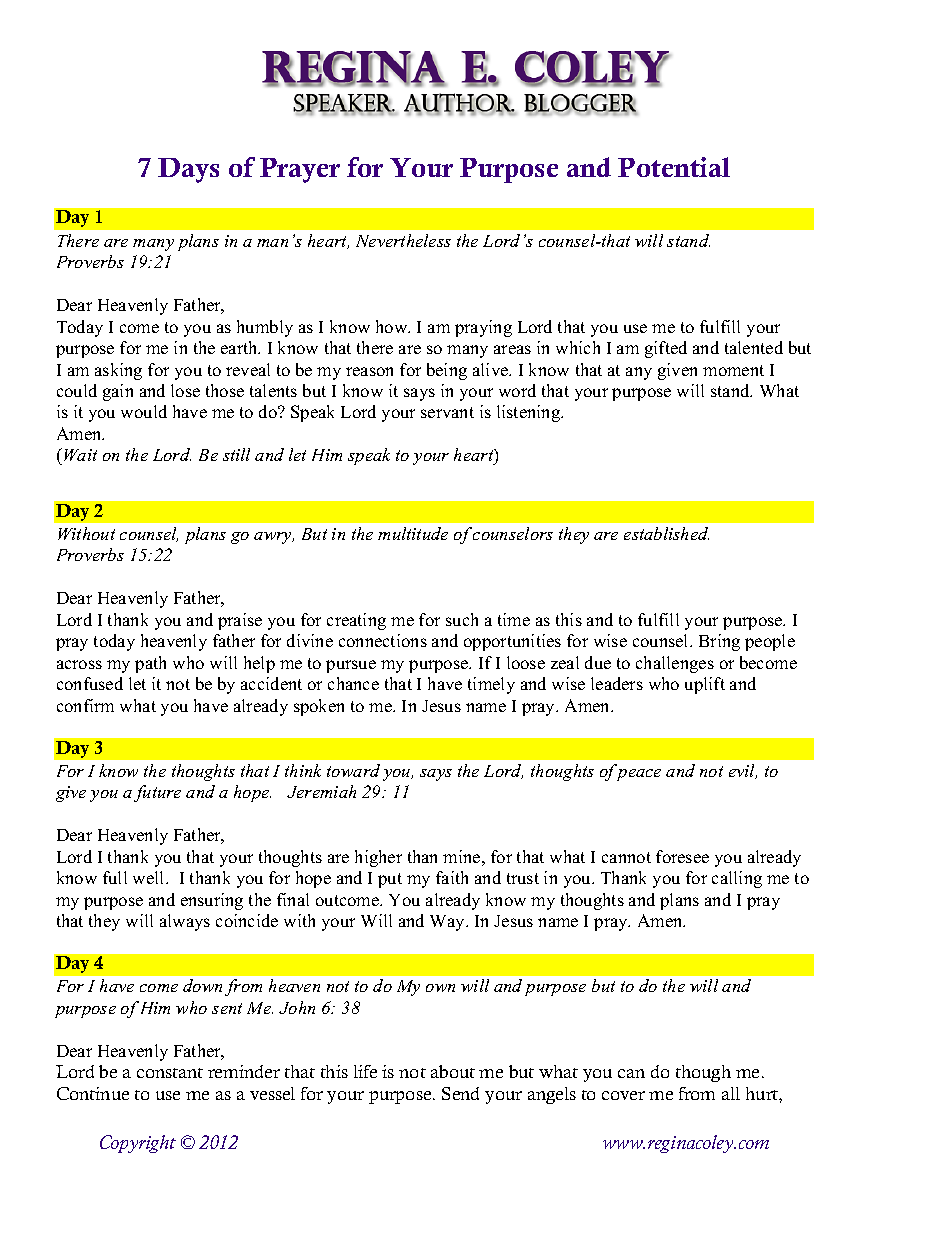 This screenshot has width=952, height=1233. What do you see at coordinates (383, 640) in the screenshot?
I see `connections` at bounding box center [383, 640].
